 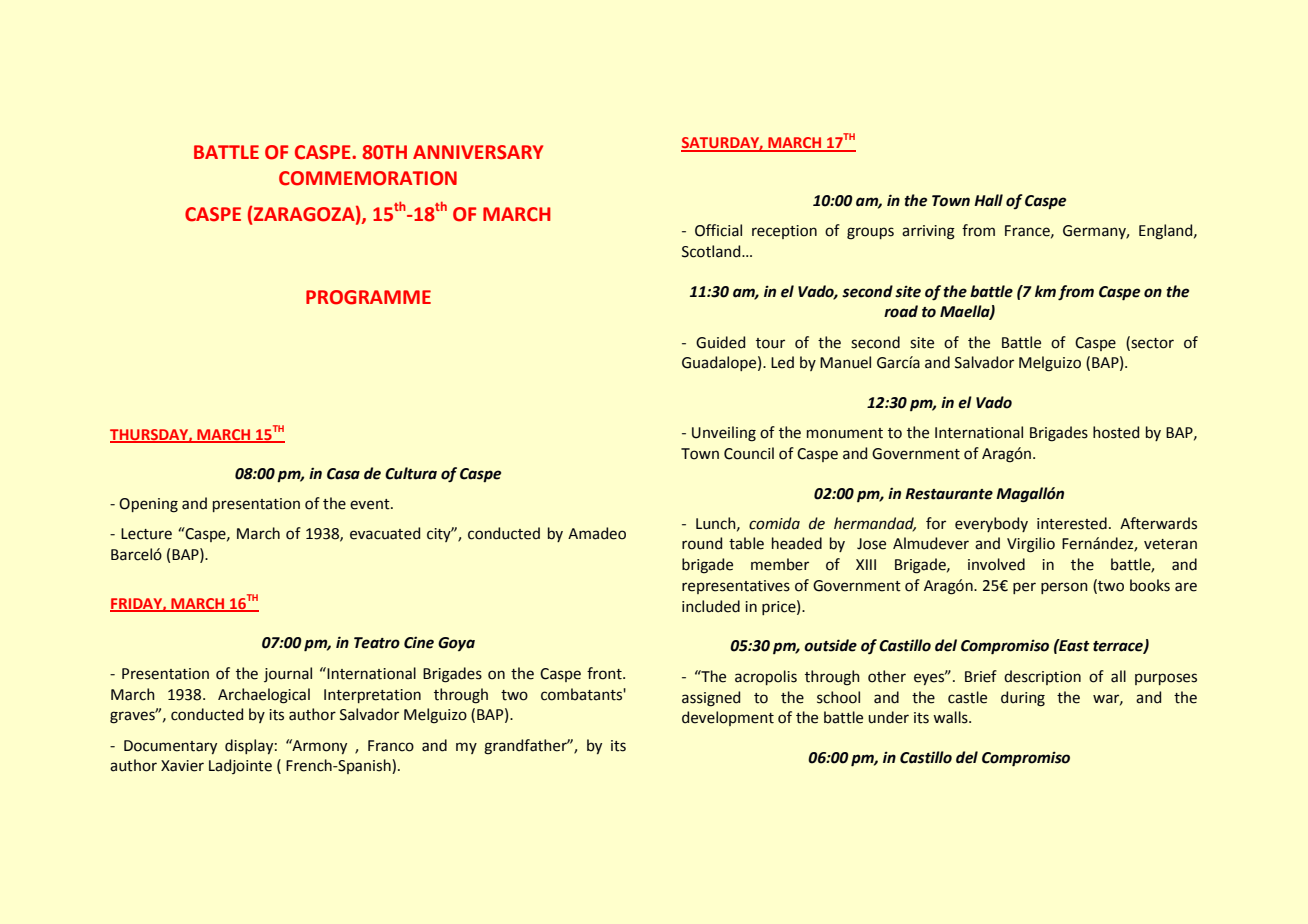 I want to click on Documentary, so click(x=170, y=747).
